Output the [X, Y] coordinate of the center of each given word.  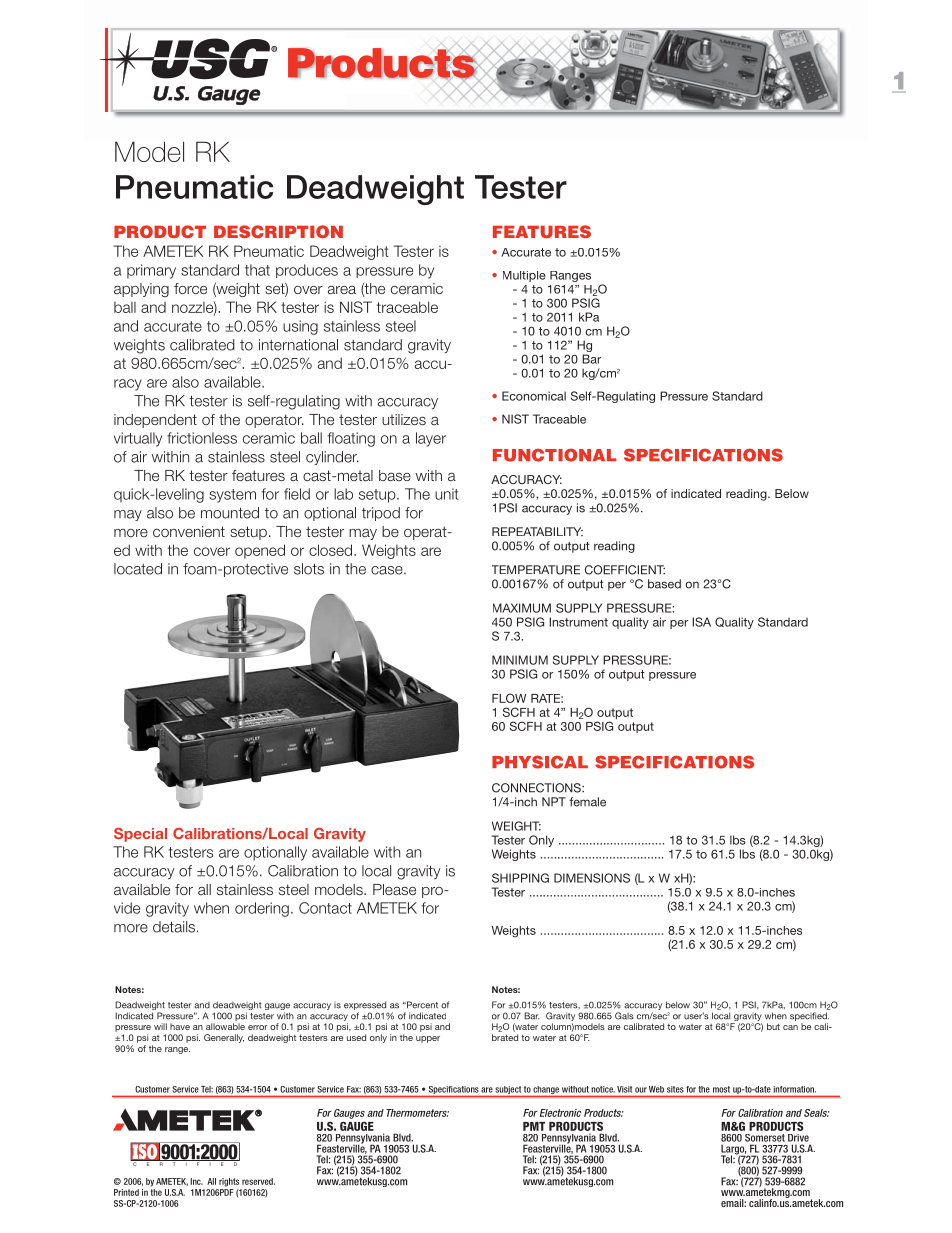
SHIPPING [520, 878]
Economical [534, 396]
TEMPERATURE [536, 570]
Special [140, 834]
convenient [189, 531]
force [190, 288]
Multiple [524, 276]
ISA [701, 622]
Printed [126, 1192]
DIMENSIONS [592, 878]
